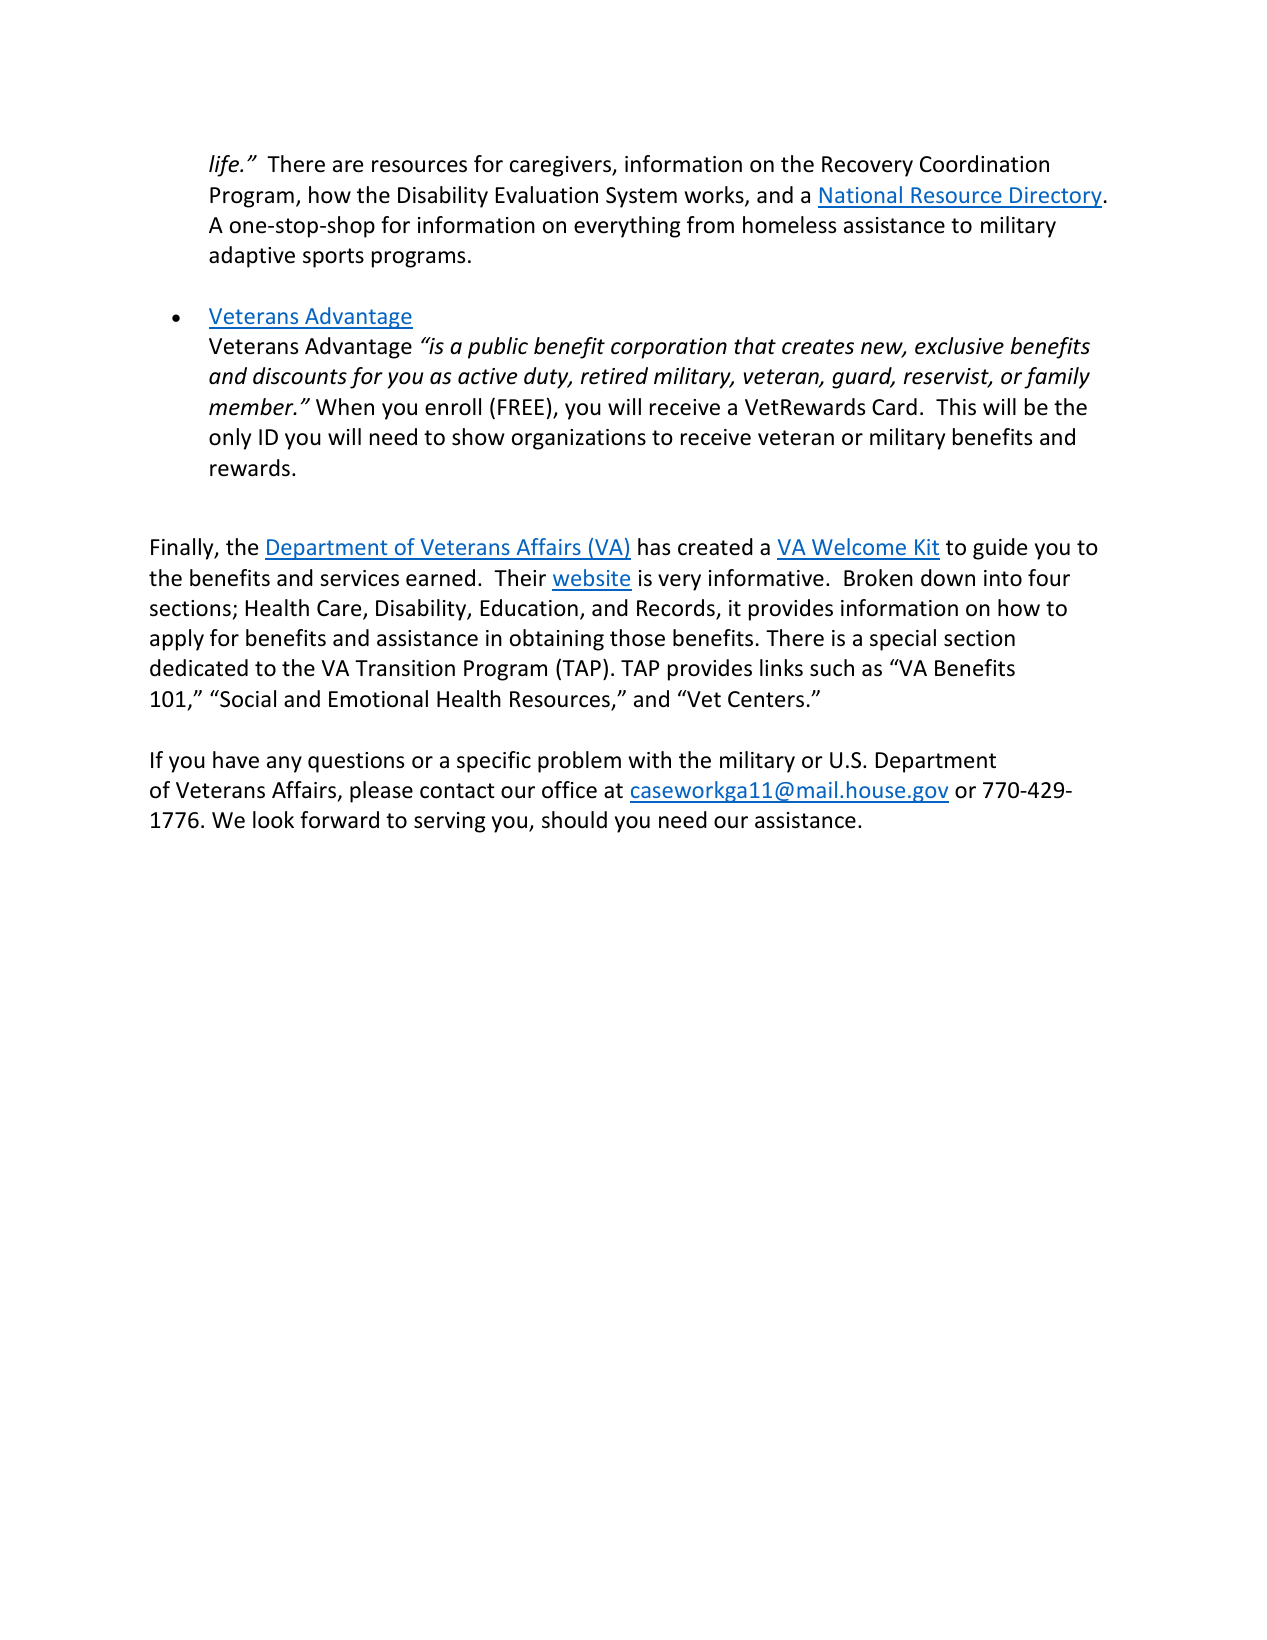 This image has width=1267, height=1640. I want to click on office, so click(569, 790).
